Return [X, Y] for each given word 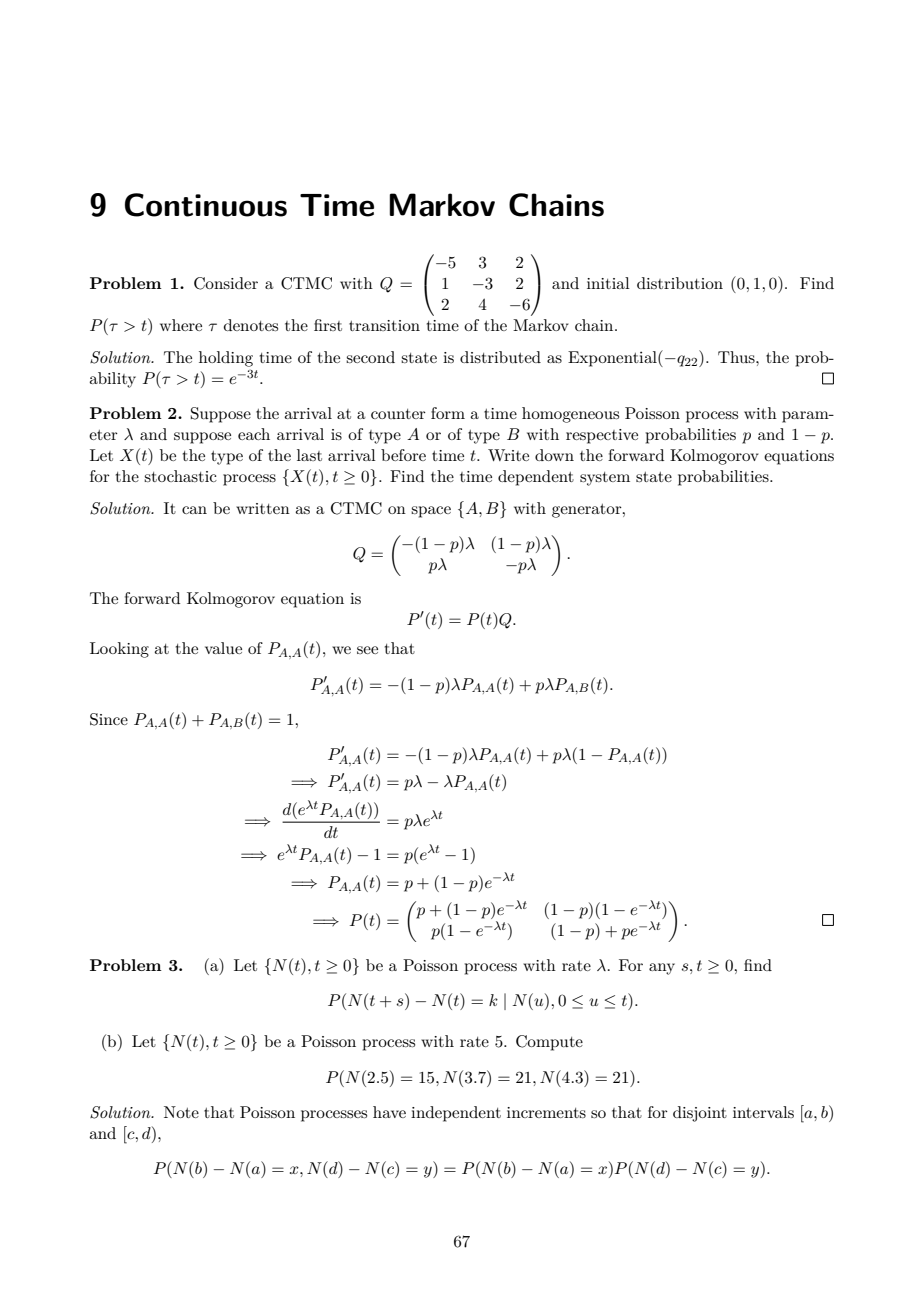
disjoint [700, 1114]
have [389, 1112]
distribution [680, 283]
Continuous [206, 205]
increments [546, 1112]
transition [384, 325]
